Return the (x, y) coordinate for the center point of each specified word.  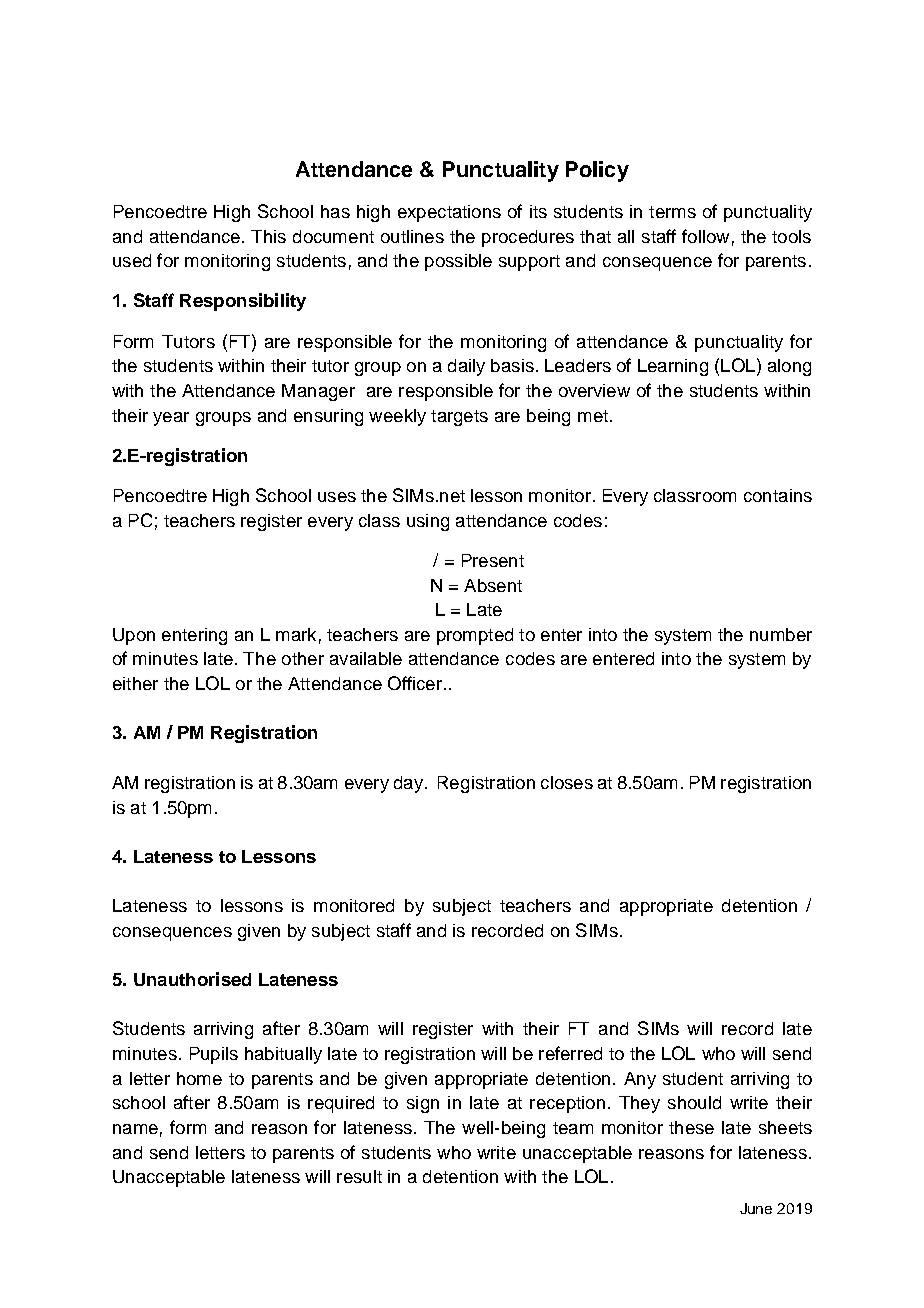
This (268, 236)
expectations (449, 213)
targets (459, 418)
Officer (416, 683)
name (135, 1129)
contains (778, 495)
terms (672, 212)
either (135, 683)
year (171, 419)
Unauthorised (192, 979)
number (781, 634)
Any (640, 1080)
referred (570, 1053)
